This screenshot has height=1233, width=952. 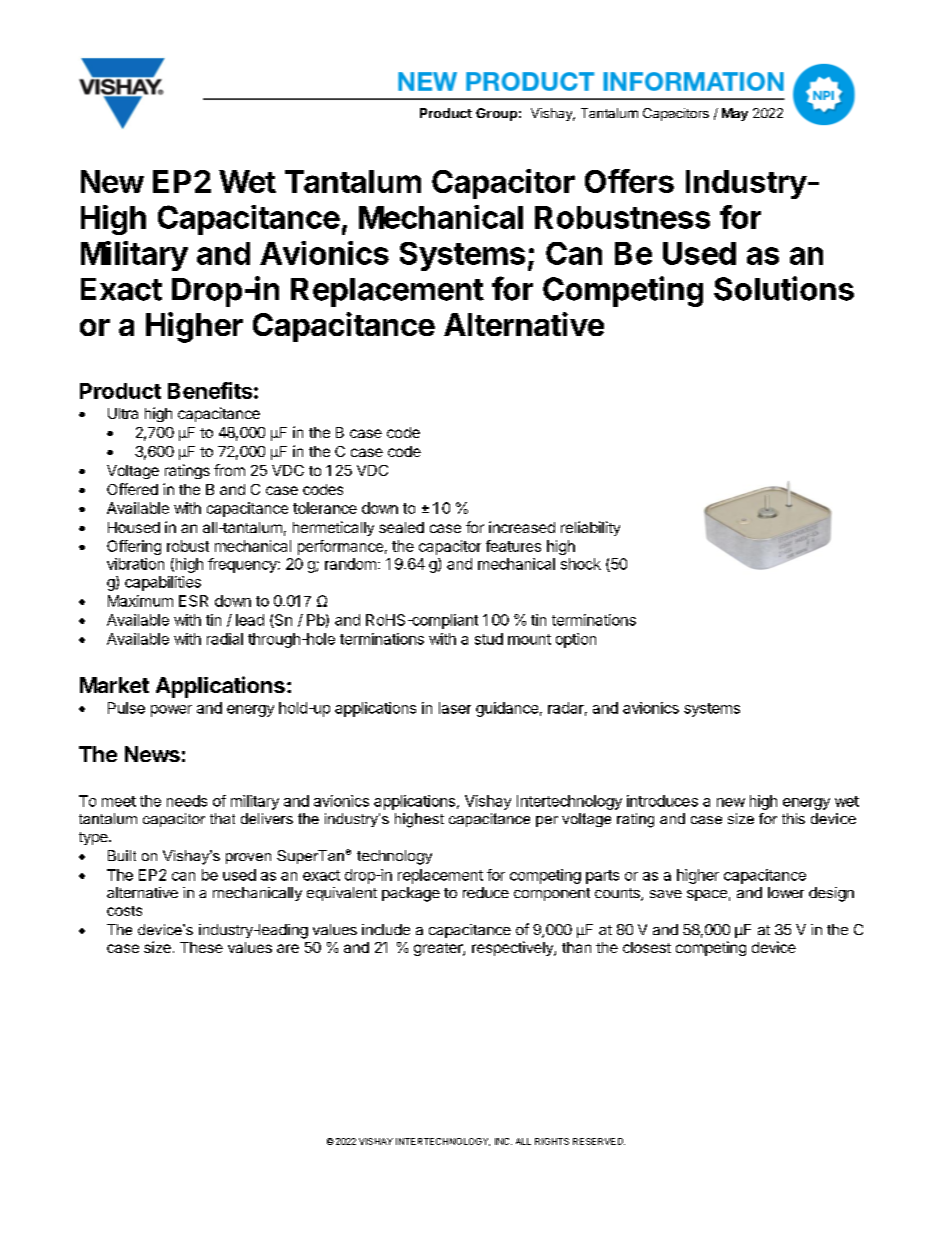 I want to click on features, so click(x=513, y=546).
